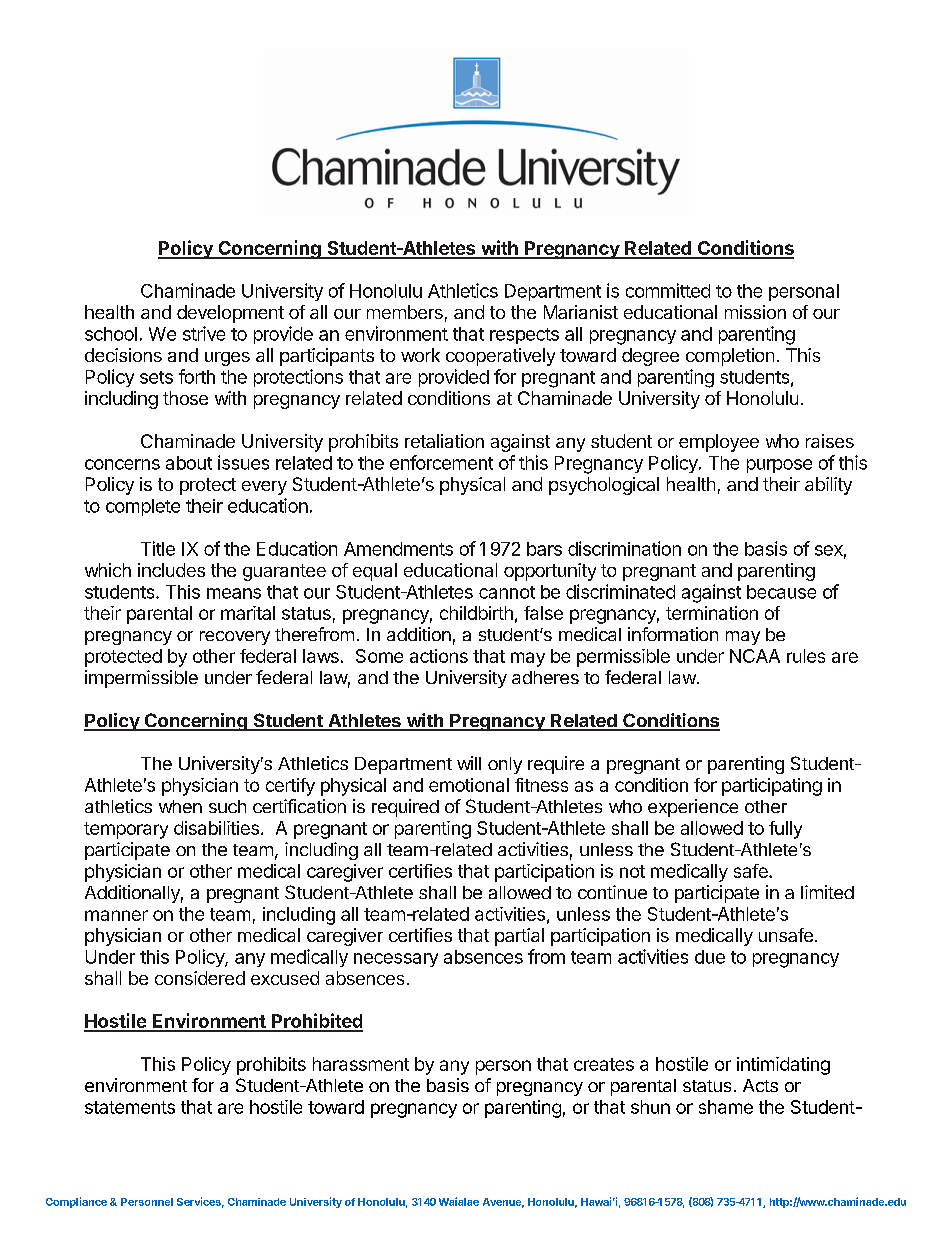 The height and width of the document is (1233, 952). I want to click on necessary, so click(396, 960).
